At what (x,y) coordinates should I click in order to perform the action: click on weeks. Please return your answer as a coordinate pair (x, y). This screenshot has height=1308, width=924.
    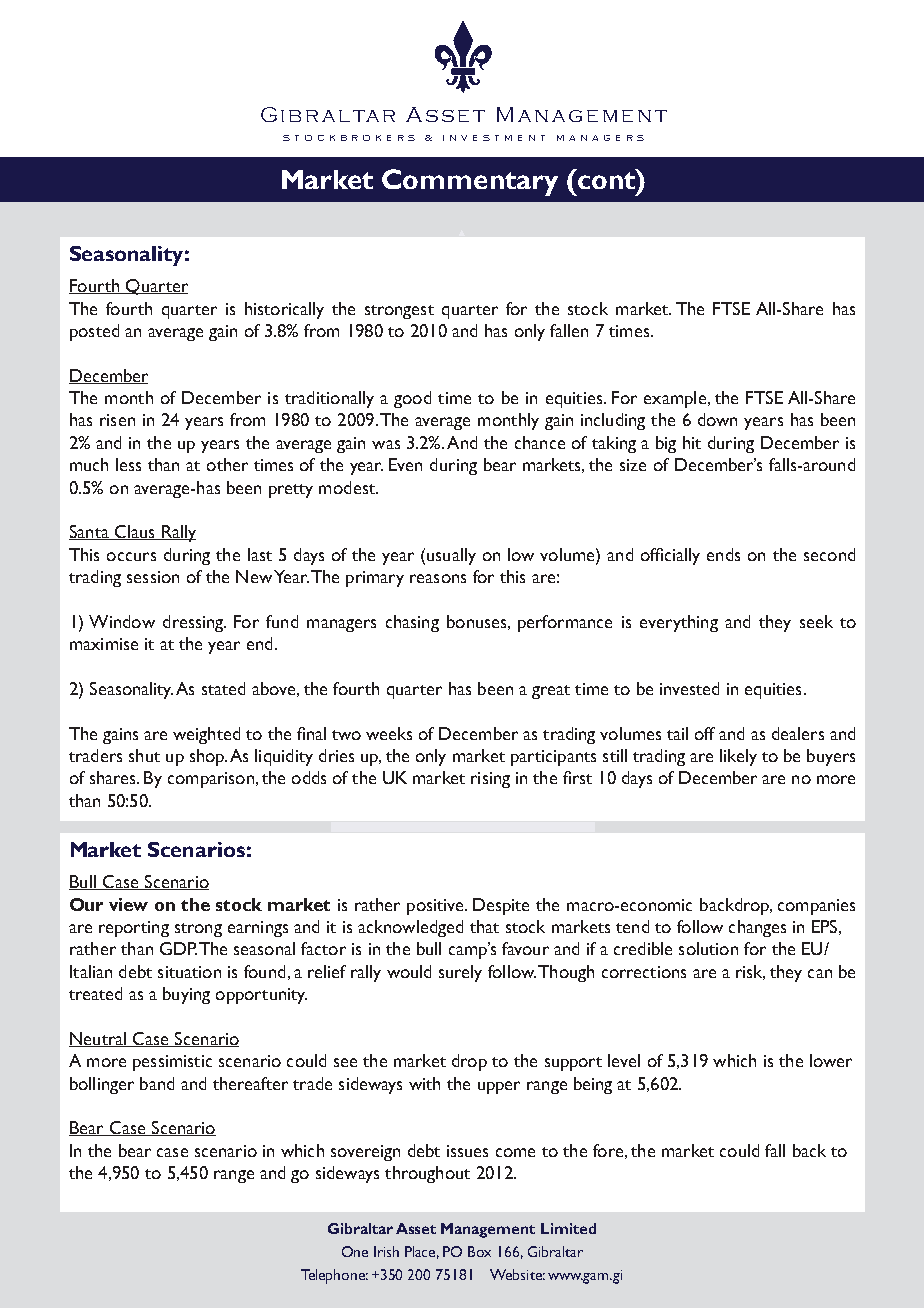
    Looking at the image, I should click on (389, 733).
